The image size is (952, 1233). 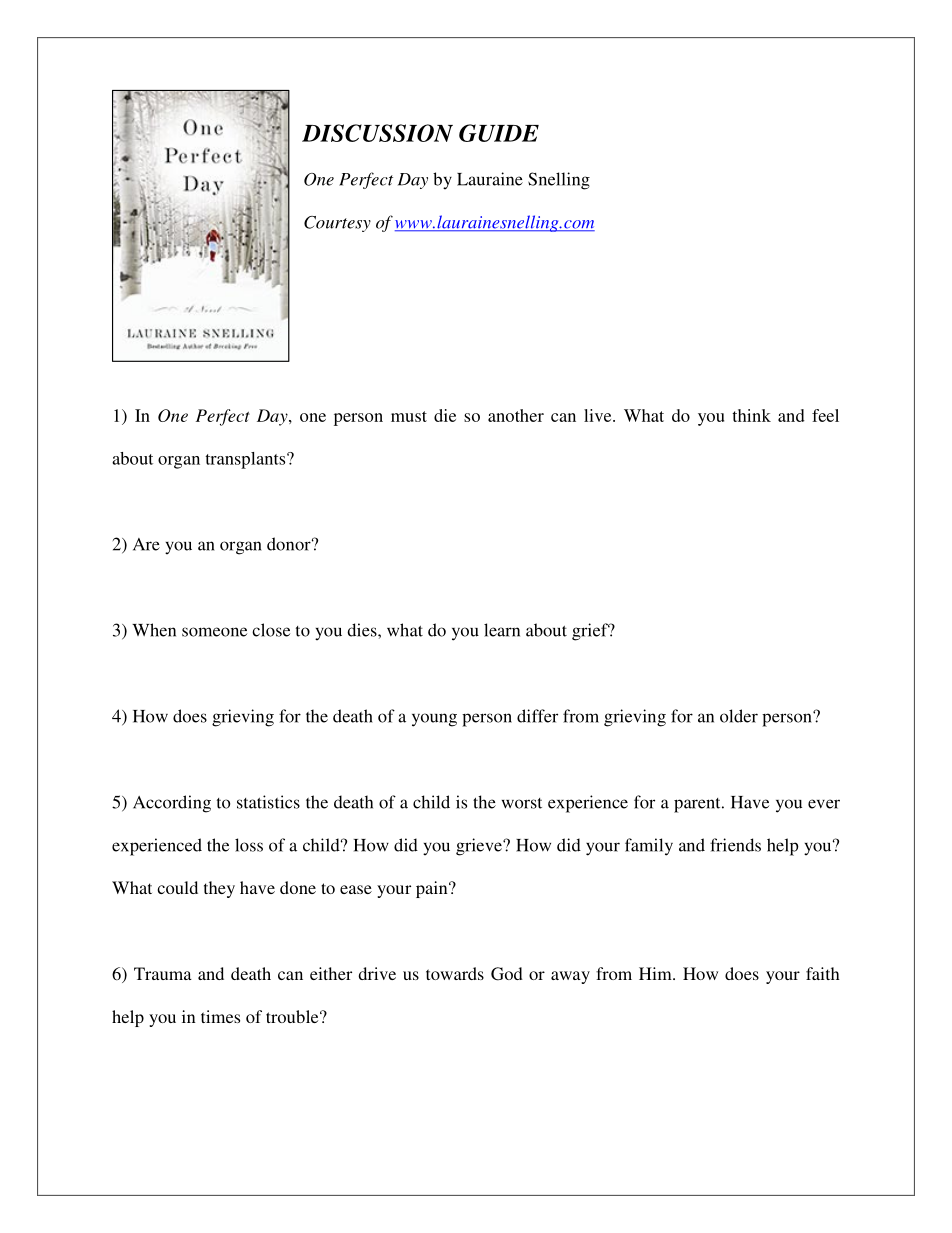 What do you see at coordinates (246, 460) in the document?
I see `transplants` at bounding box center [246, 460].
